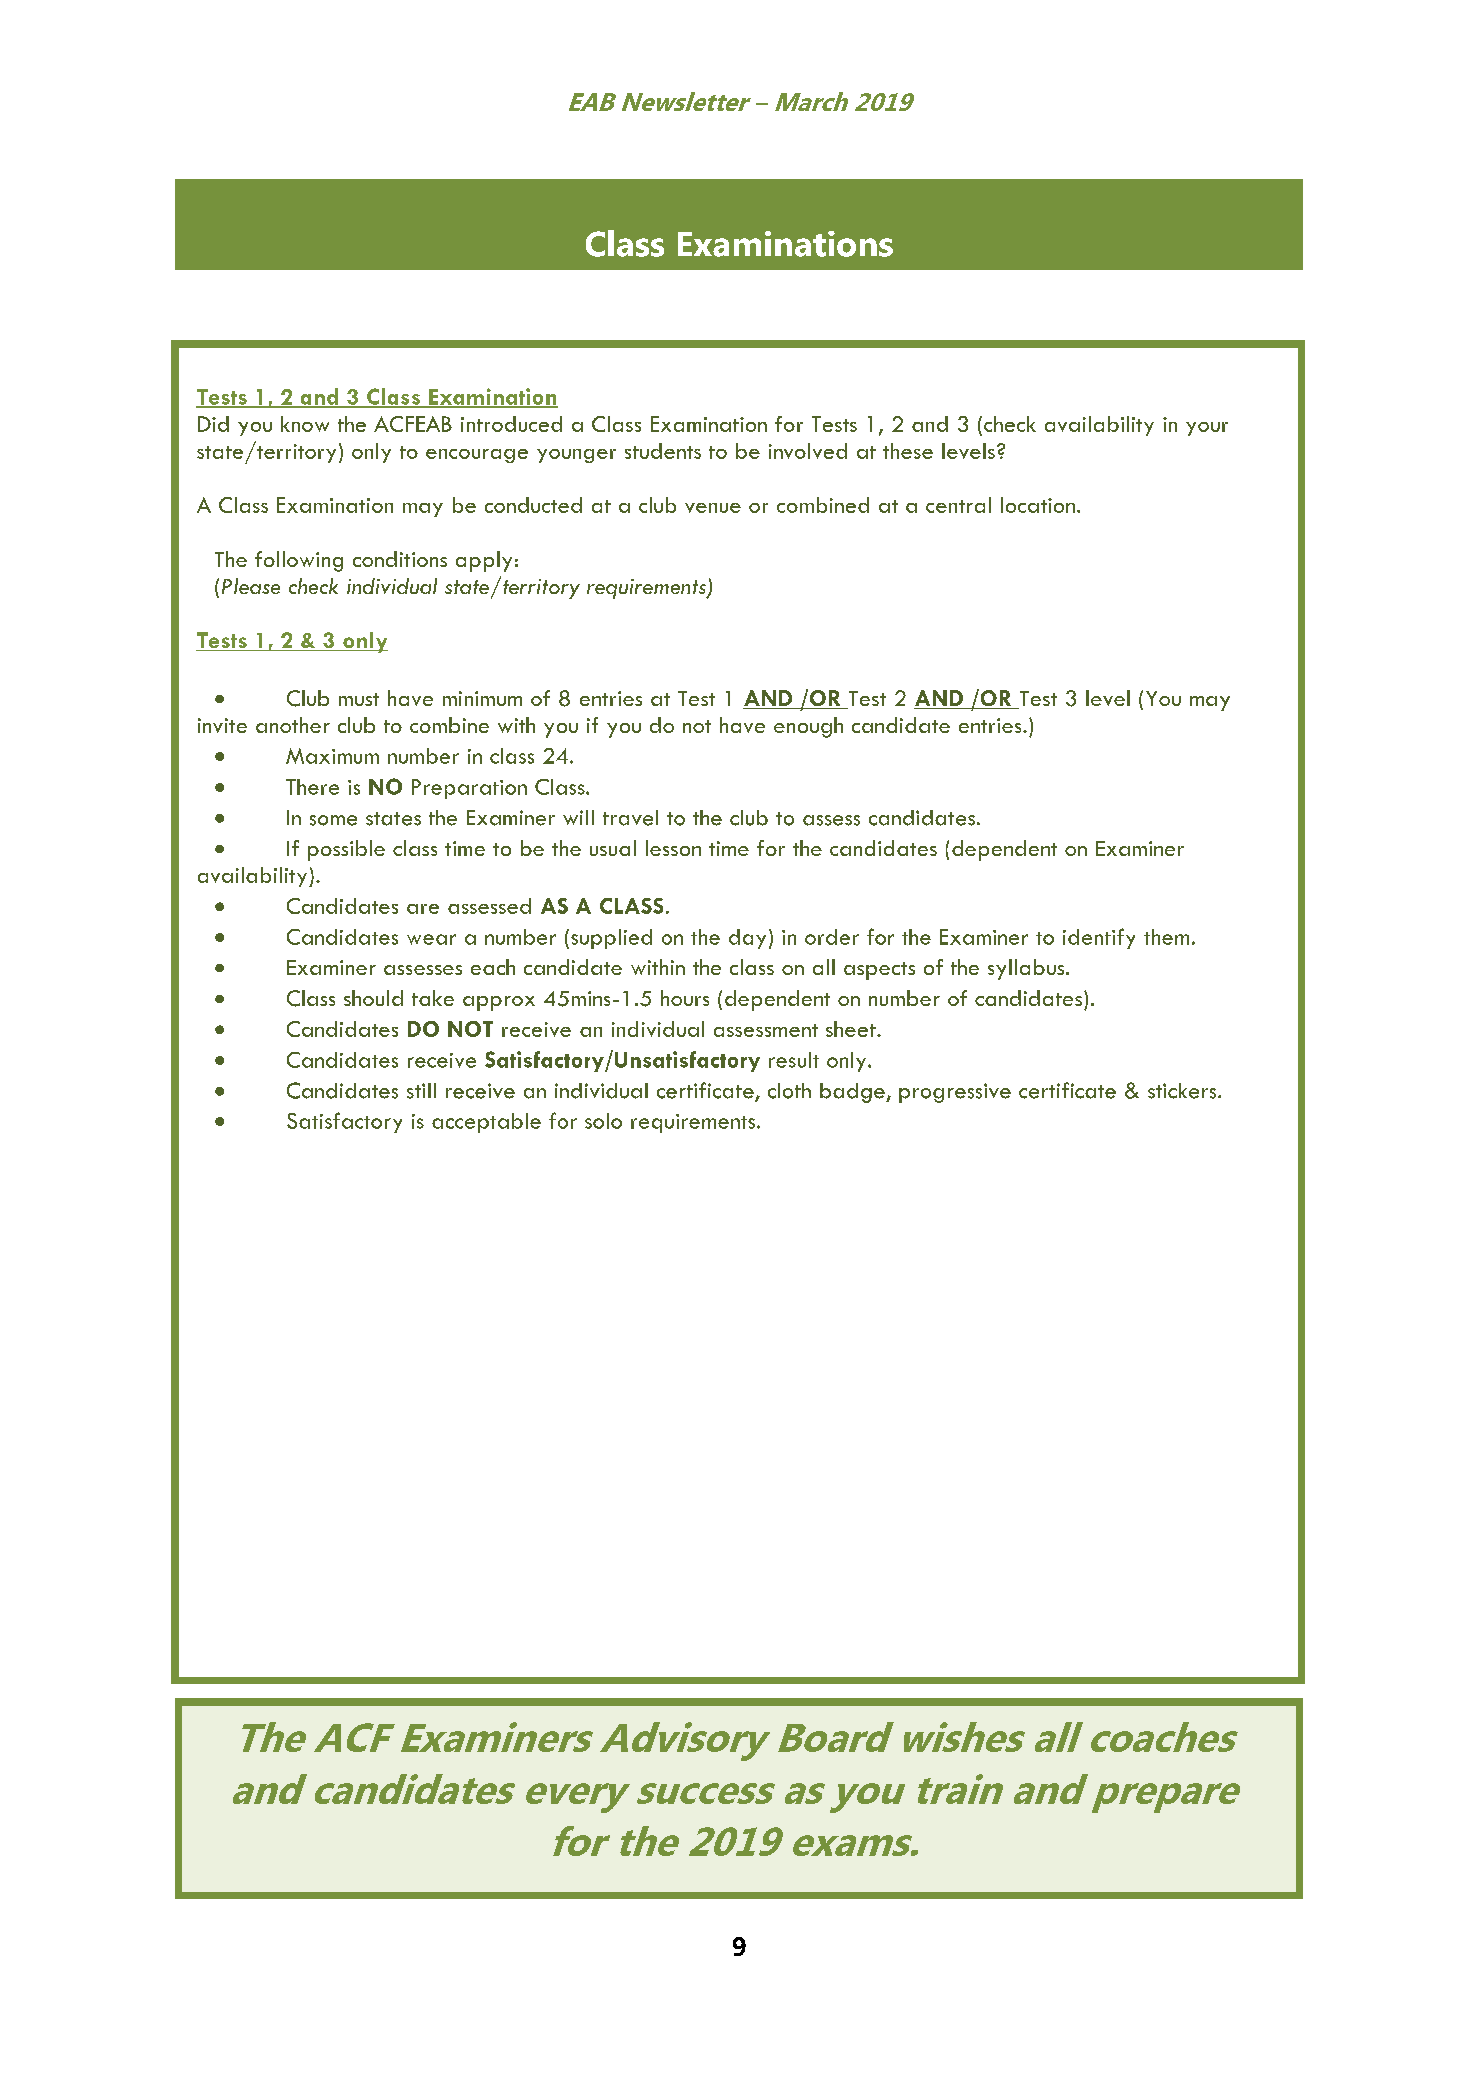  Describe the element at coordinates (1099, 938) in the screenshot. I see `identify` at that location.
